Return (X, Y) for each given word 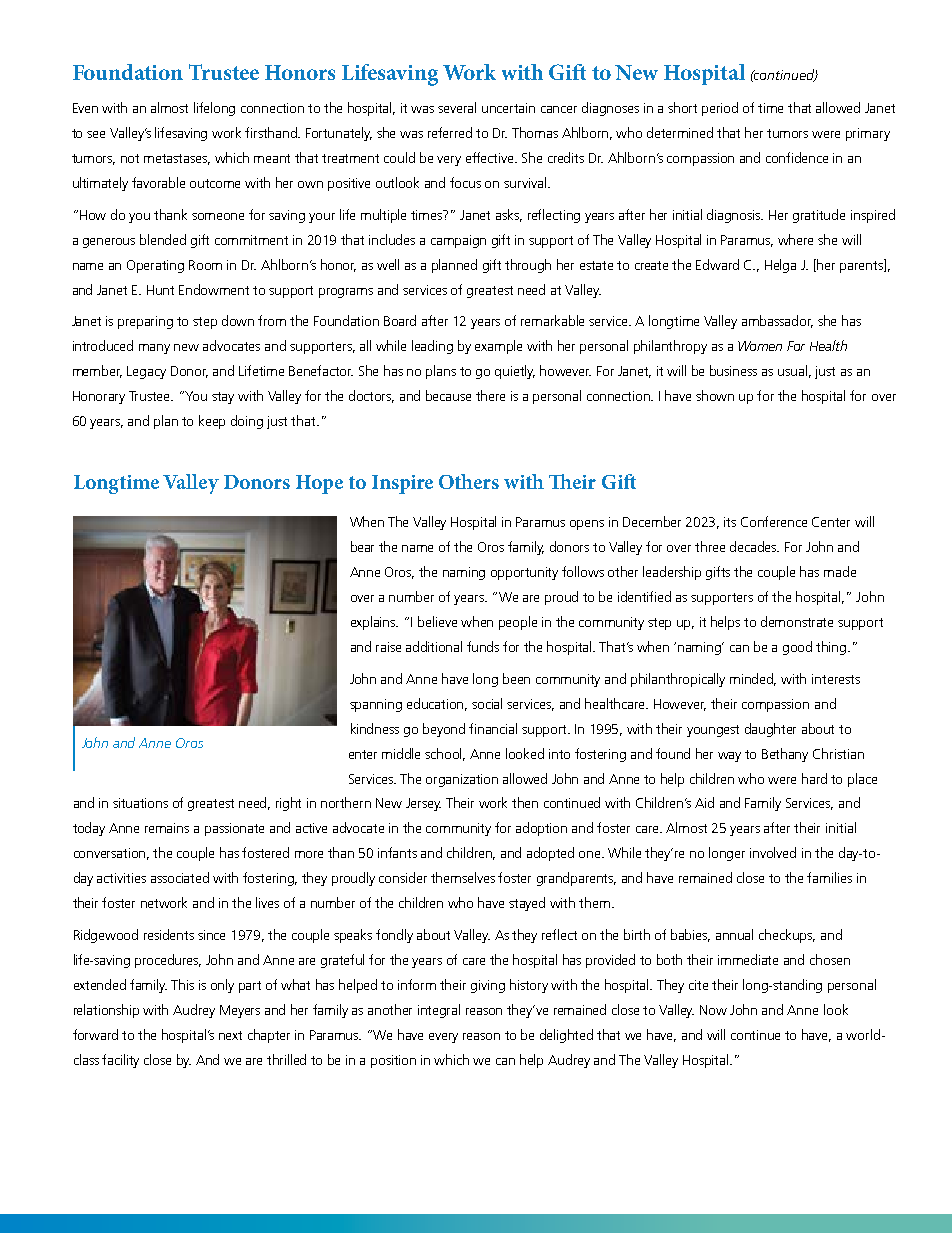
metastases (177, 159)
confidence (797, 157)
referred (450, 132)
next (230, 1035)
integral (439, 1011)
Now (713, 1010)
